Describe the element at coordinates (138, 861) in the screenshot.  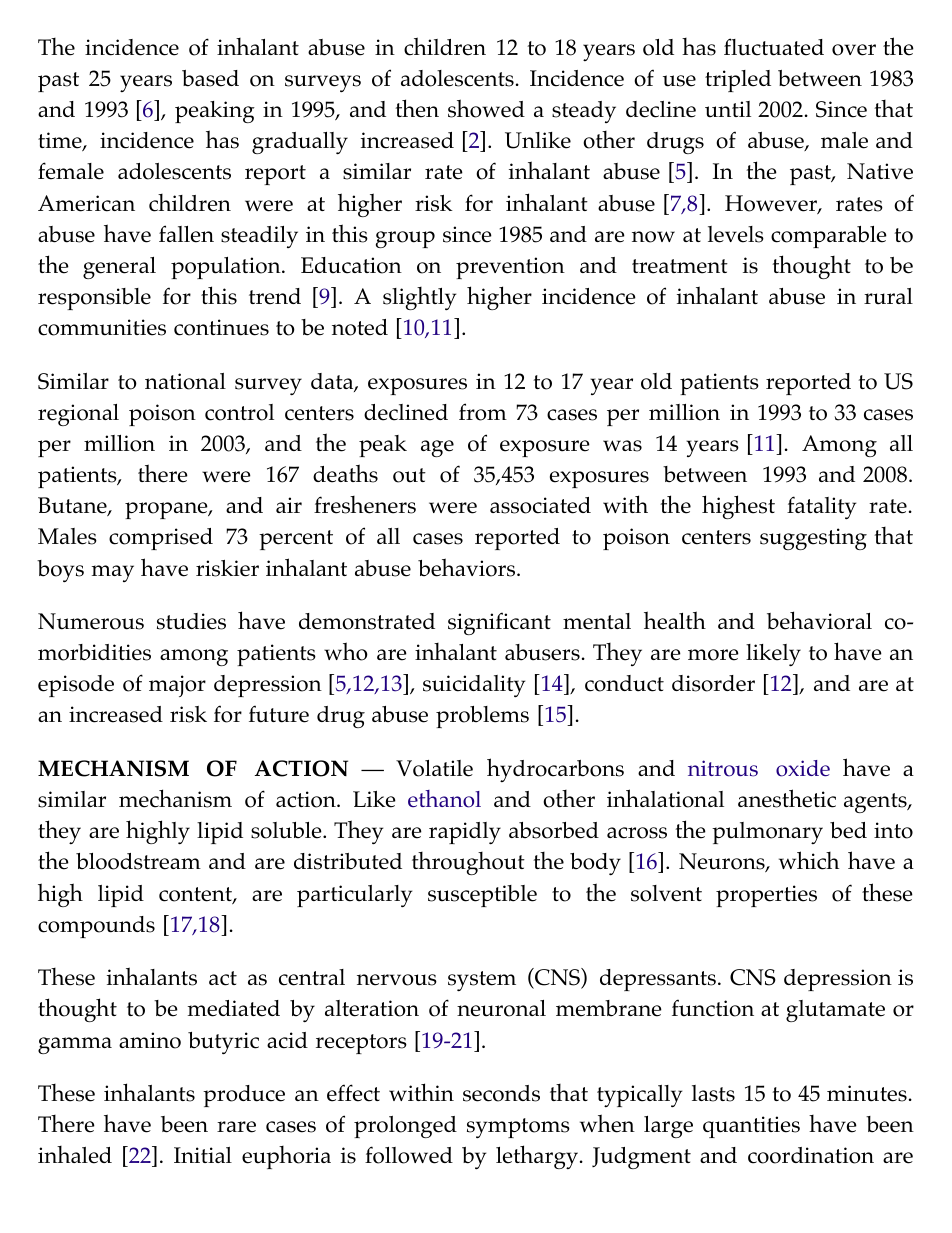
I see `bloodstream` at that location.
